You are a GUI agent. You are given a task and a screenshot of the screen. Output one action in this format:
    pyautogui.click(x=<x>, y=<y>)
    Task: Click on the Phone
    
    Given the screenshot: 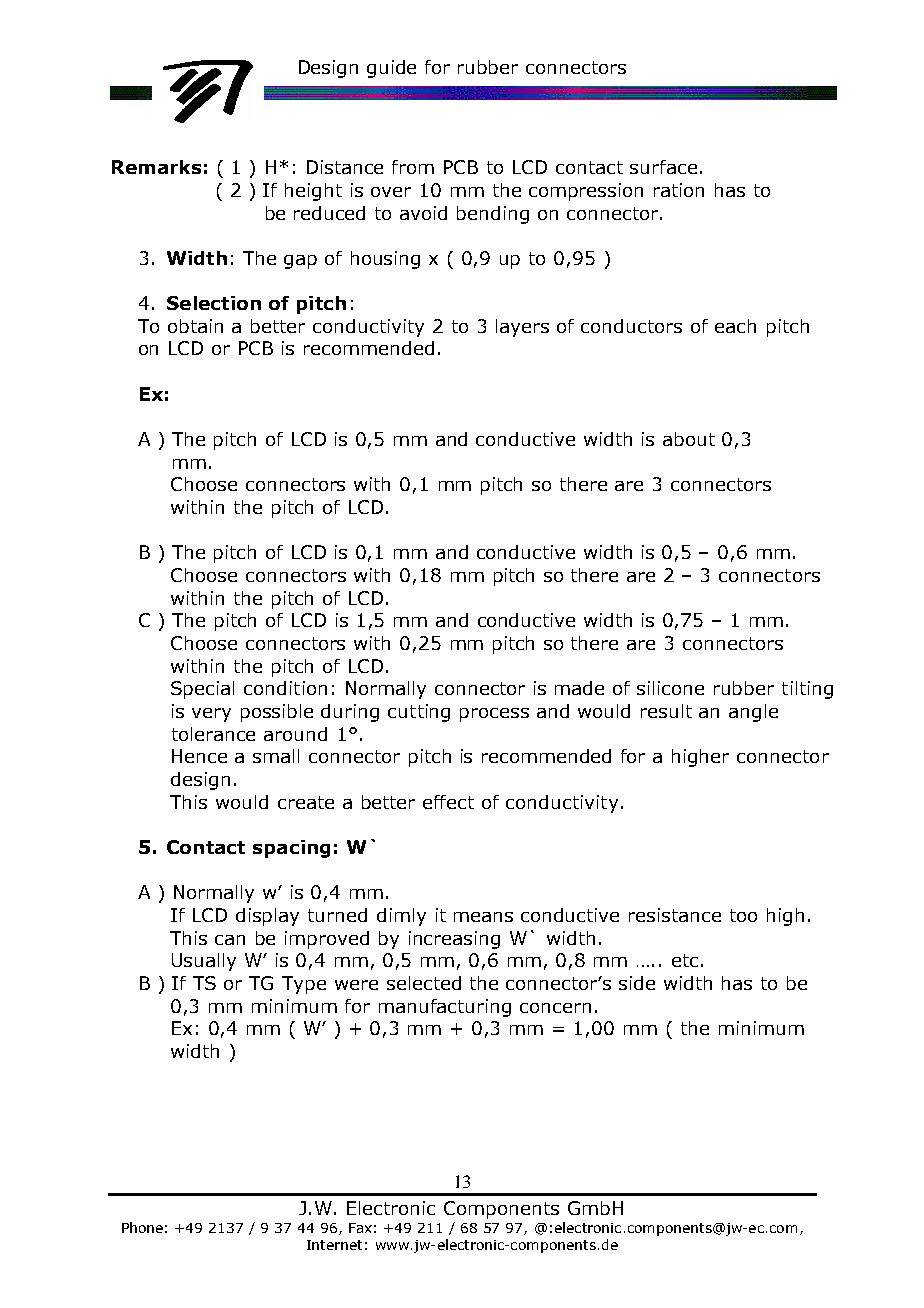 What is the action you would take?
    pyautogui.click(x=142, y=1227)
